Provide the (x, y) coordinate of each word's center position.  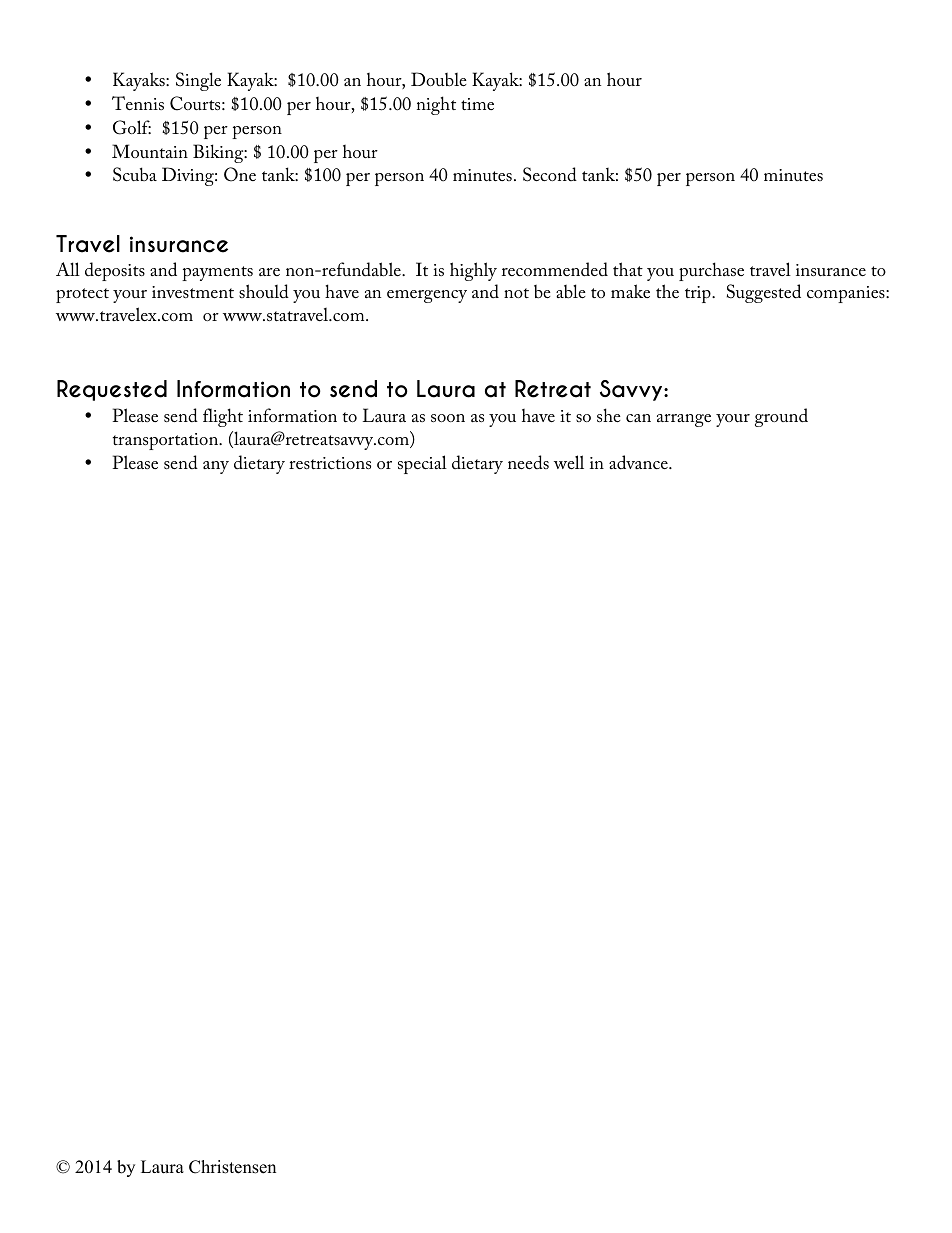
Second (550, 174)
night (436, 105)
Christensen (232, 1167)
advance (639, 462)
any (216, 467)
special (422, 464)
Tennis (138, 103)
